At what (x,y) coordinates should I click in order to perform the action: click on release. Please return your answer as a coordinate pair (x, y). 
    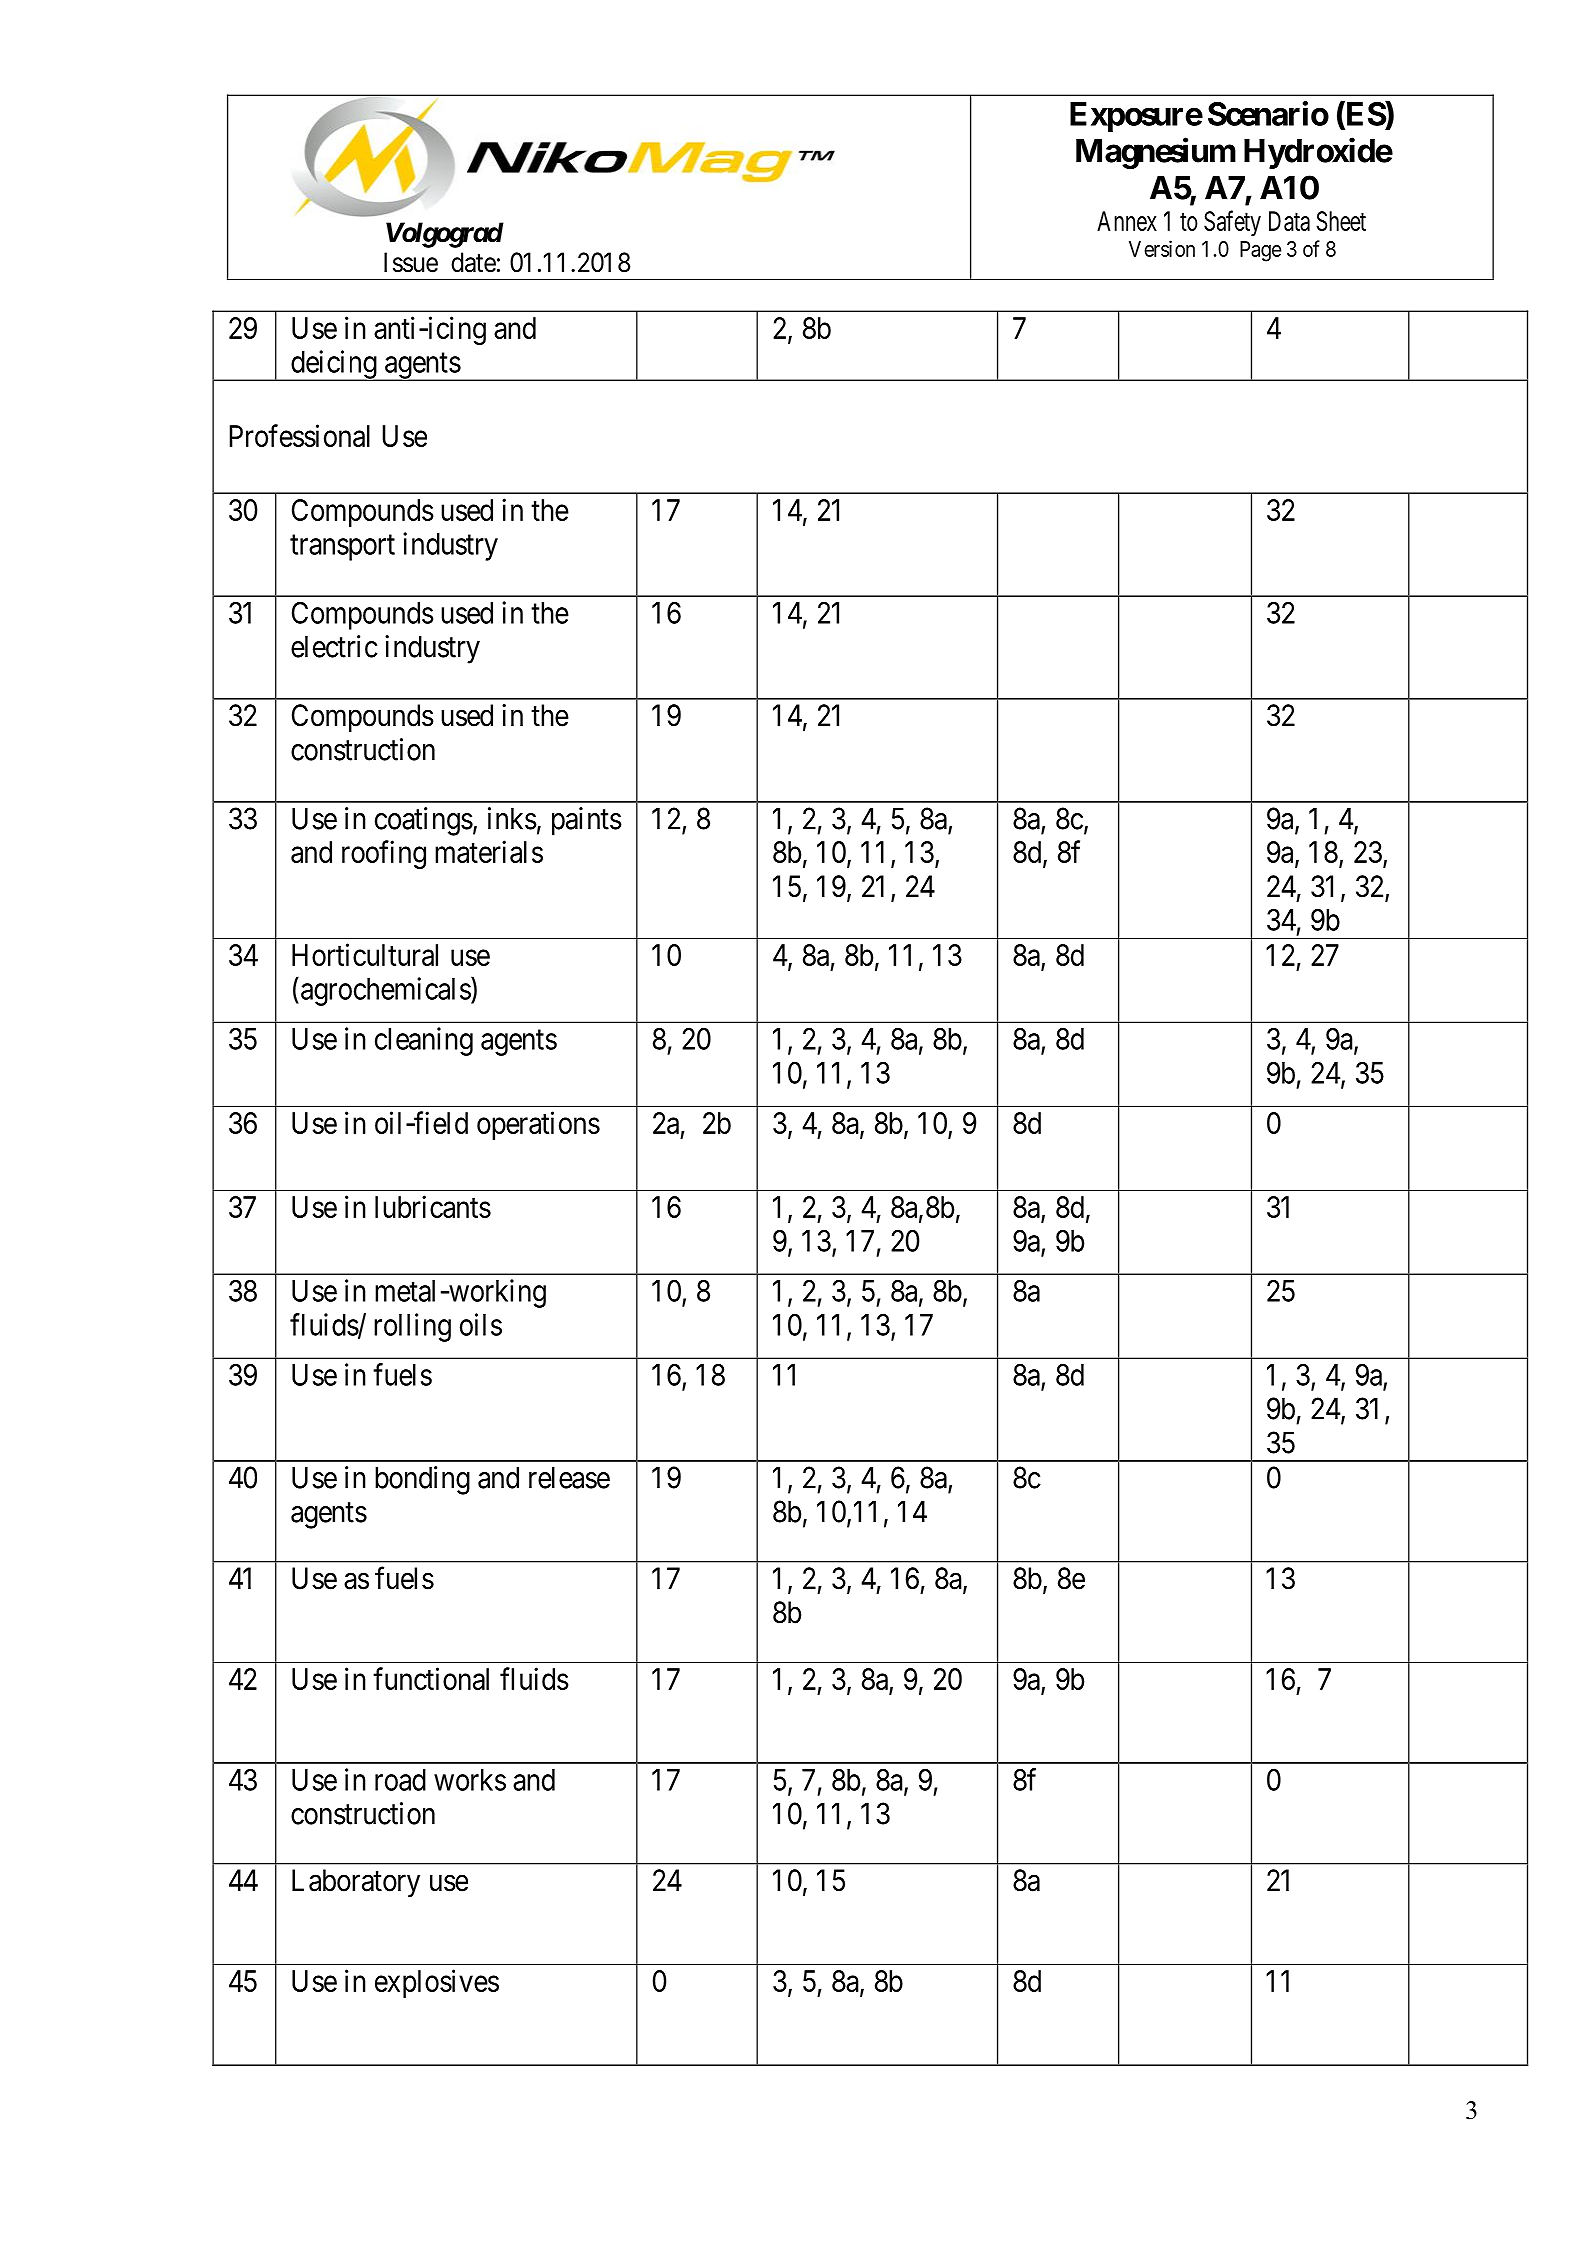
    Looking at the image, I should click on (569, 1477).
